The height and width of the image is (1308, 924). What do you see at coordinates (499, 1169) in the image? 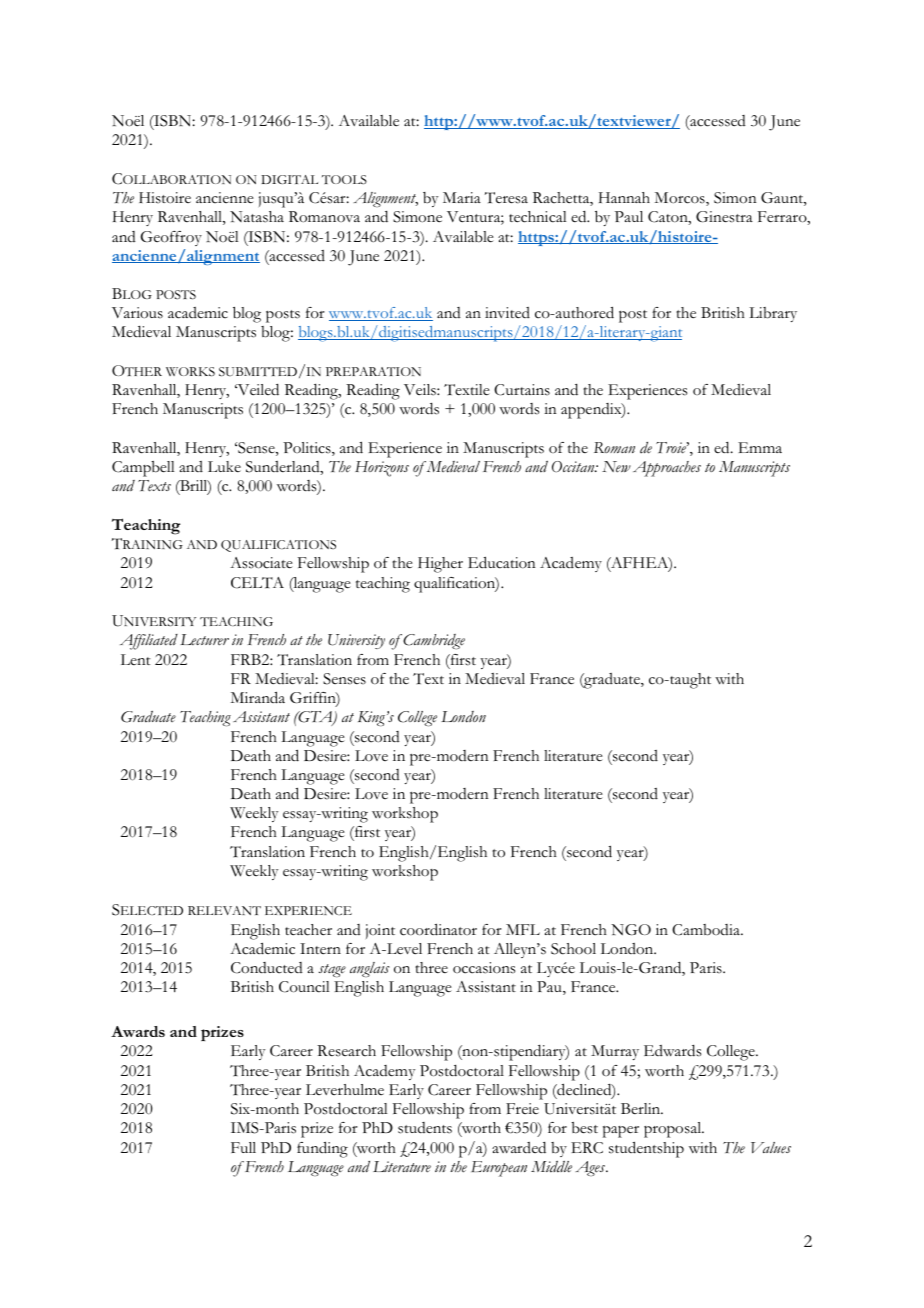
I see `European` at bounding box center [499, 1169].
